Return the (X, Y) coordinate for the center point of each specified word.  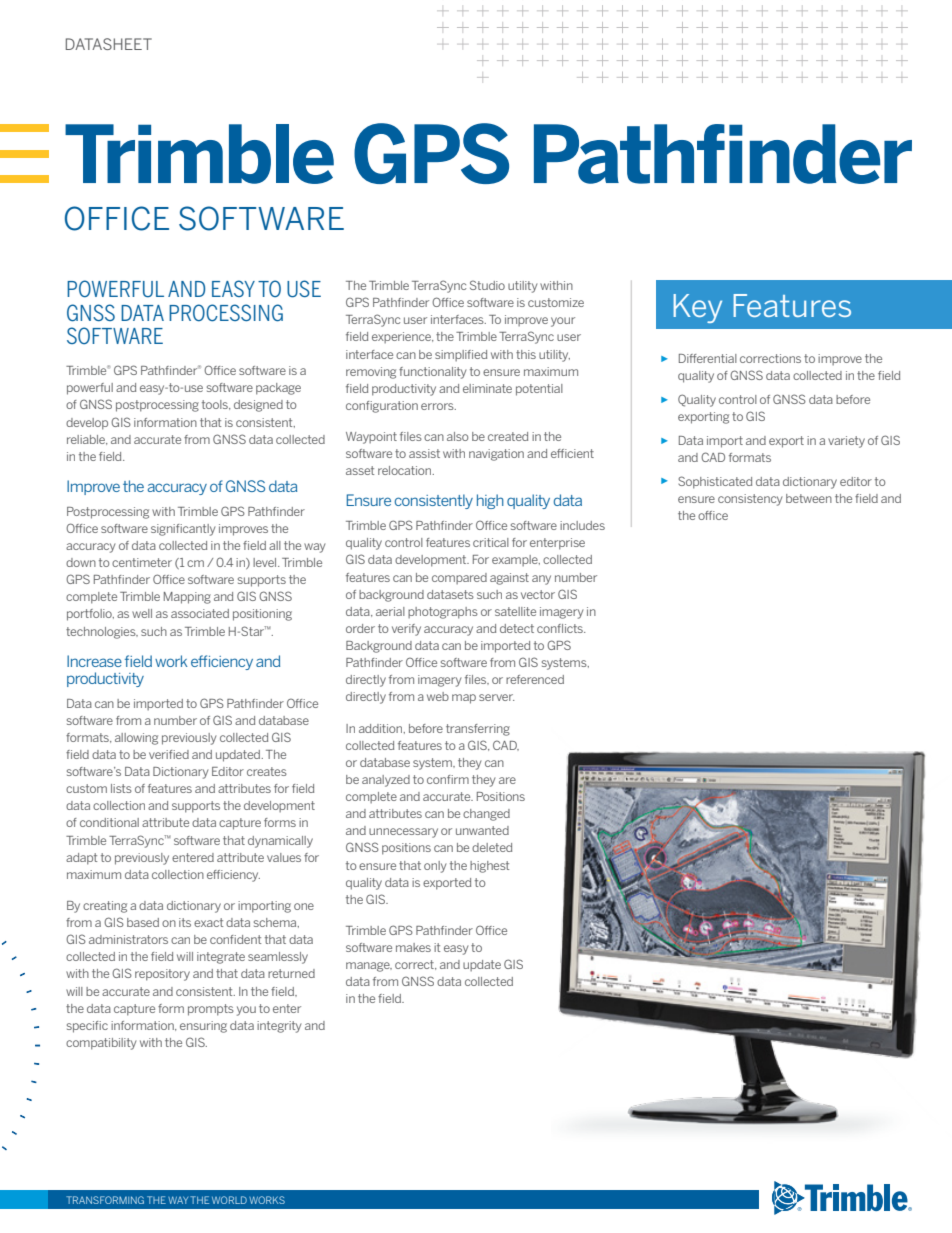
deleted (492, 847)
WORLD (229, 1200)
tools (216, 405)
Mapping (187, 598)
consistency (750, 500)
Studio (487, 285)
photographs (443, 613)
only (435, 867)
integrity (279, 1027)
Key (697, 308)
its (185, 922)
